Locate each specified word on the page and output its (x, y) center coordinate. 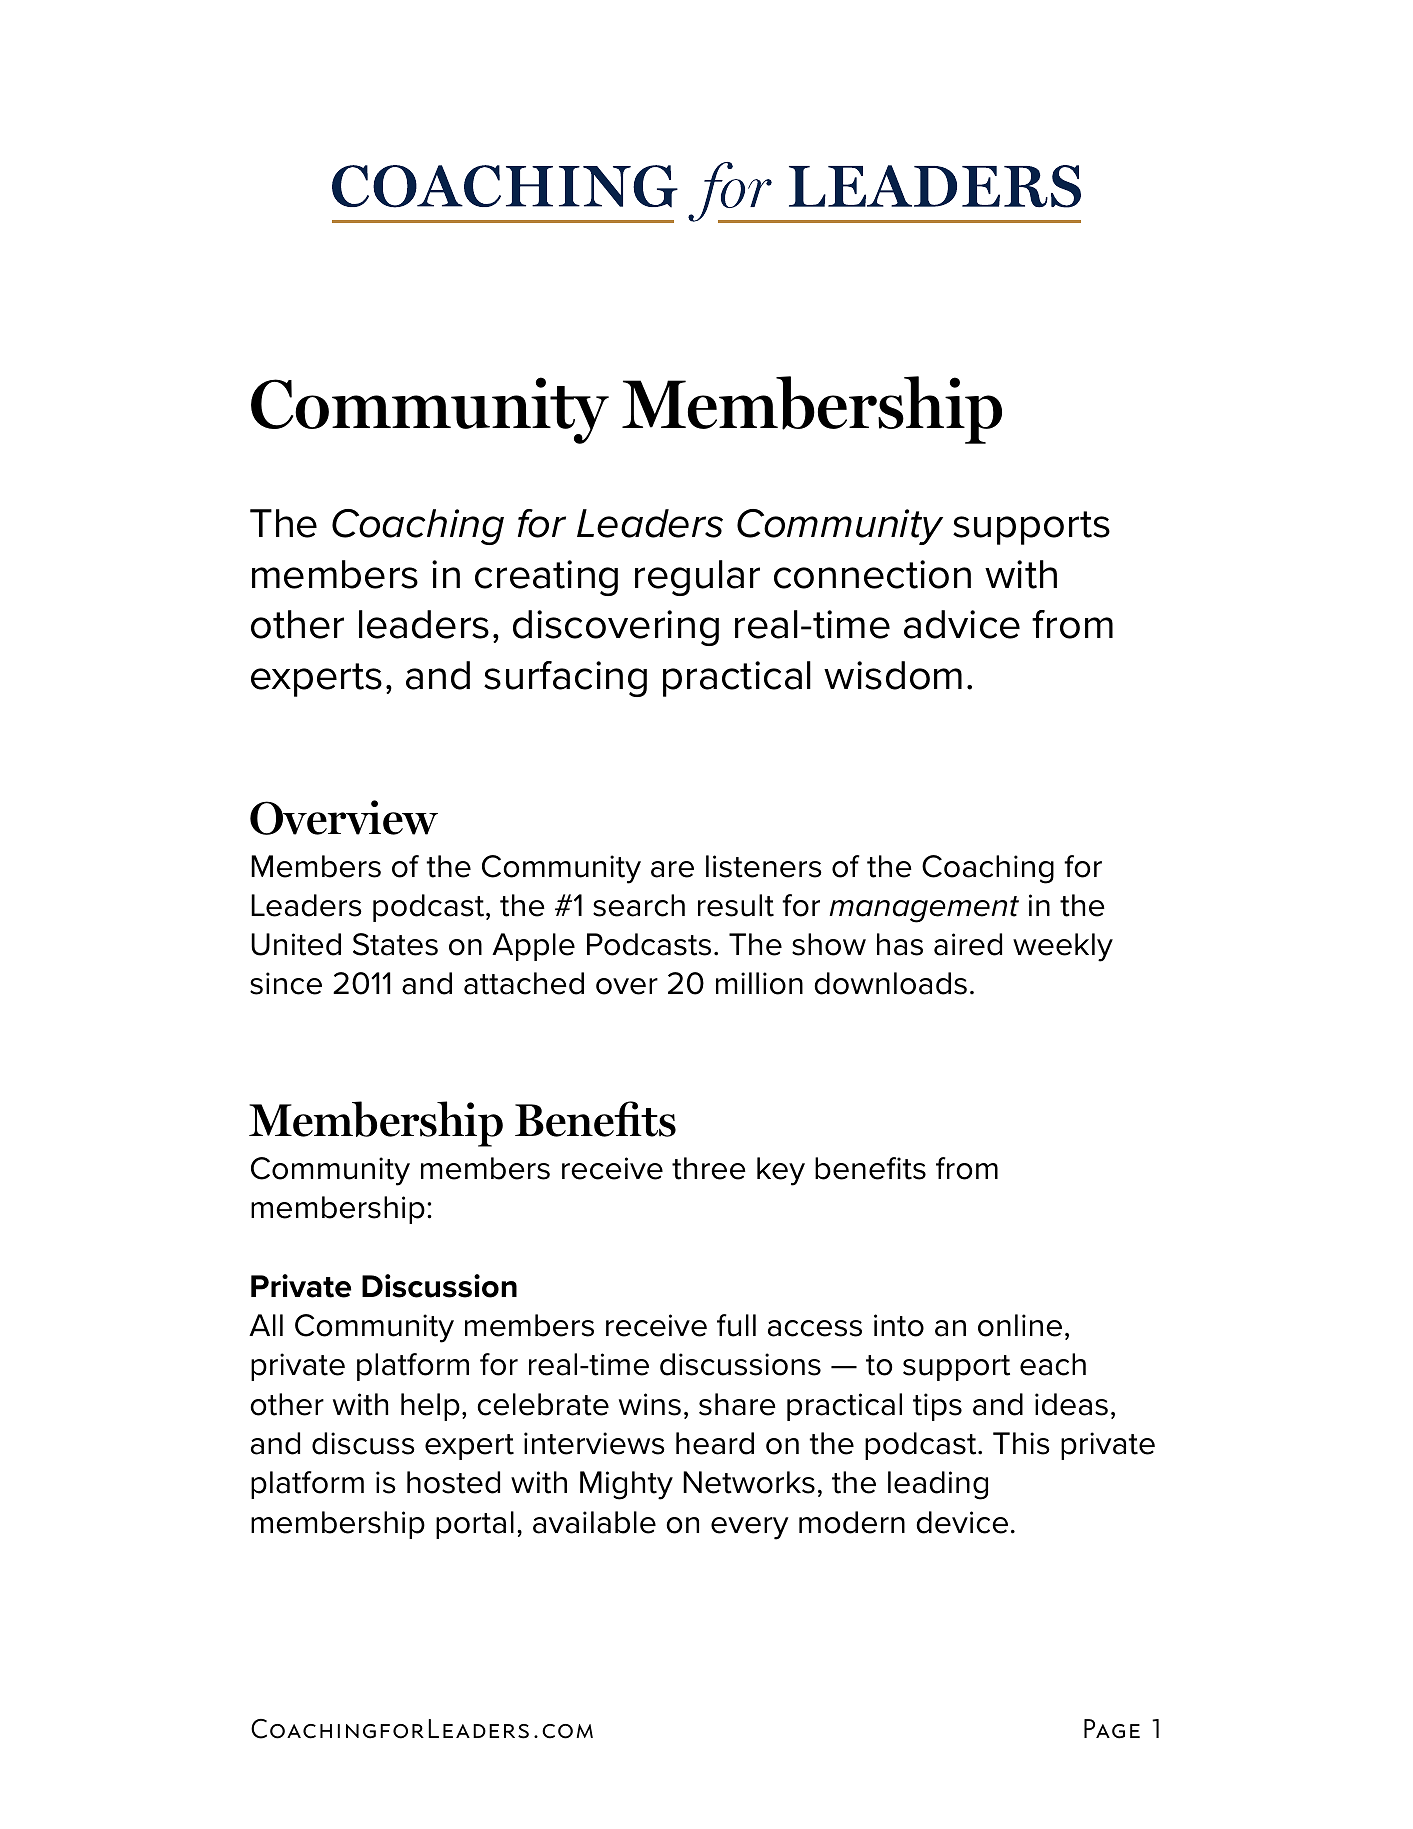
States (395, 944)
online (1020, 1325)
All (266, 1325)
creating (546, 578)
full (736, 1325)
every (750, 1528)
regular (697, 578)
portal (475, 1525)
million (759, 983)
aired (968, 944)
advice (962, 624)
